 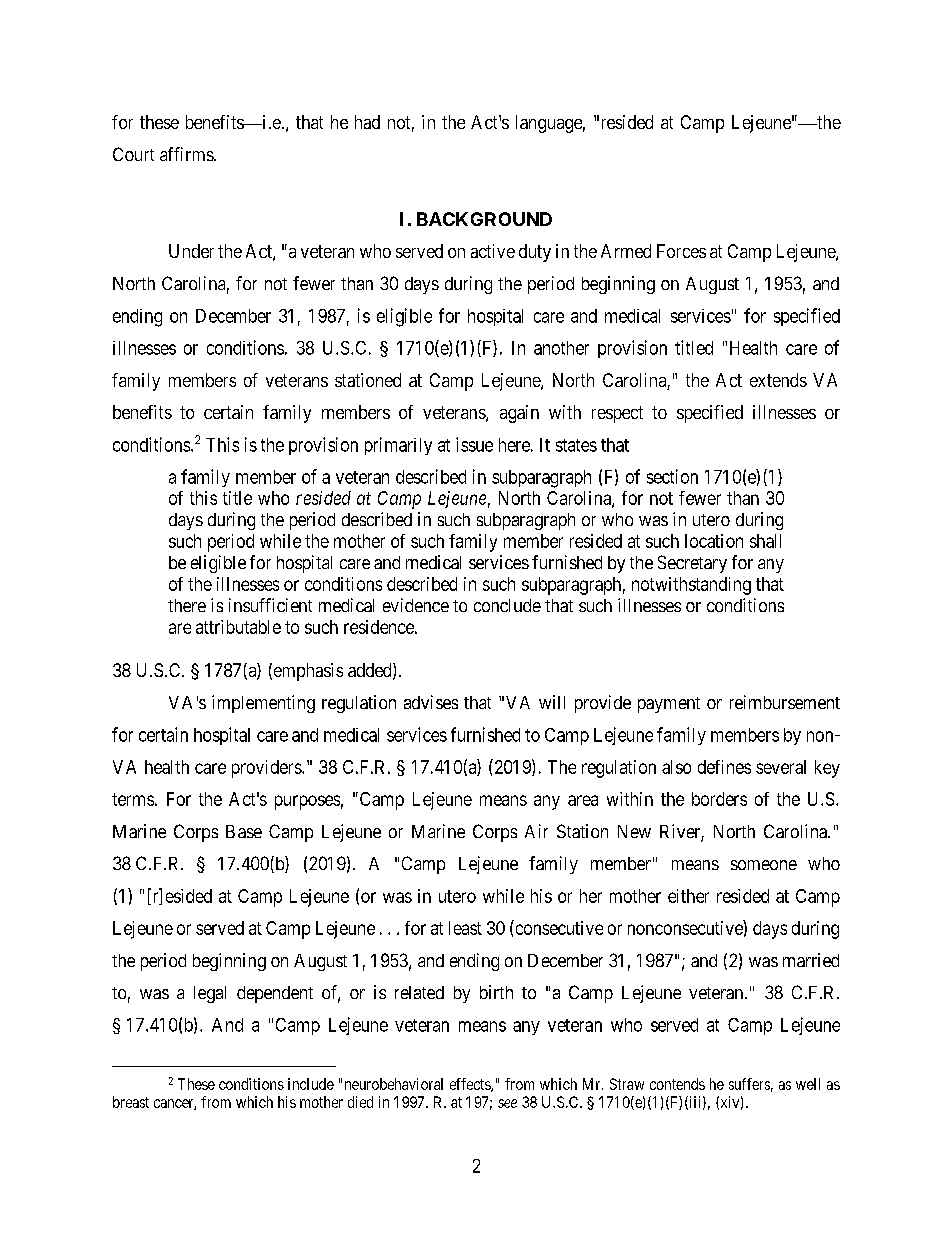 I want to click on breast, so click(x=131, y=1102).
